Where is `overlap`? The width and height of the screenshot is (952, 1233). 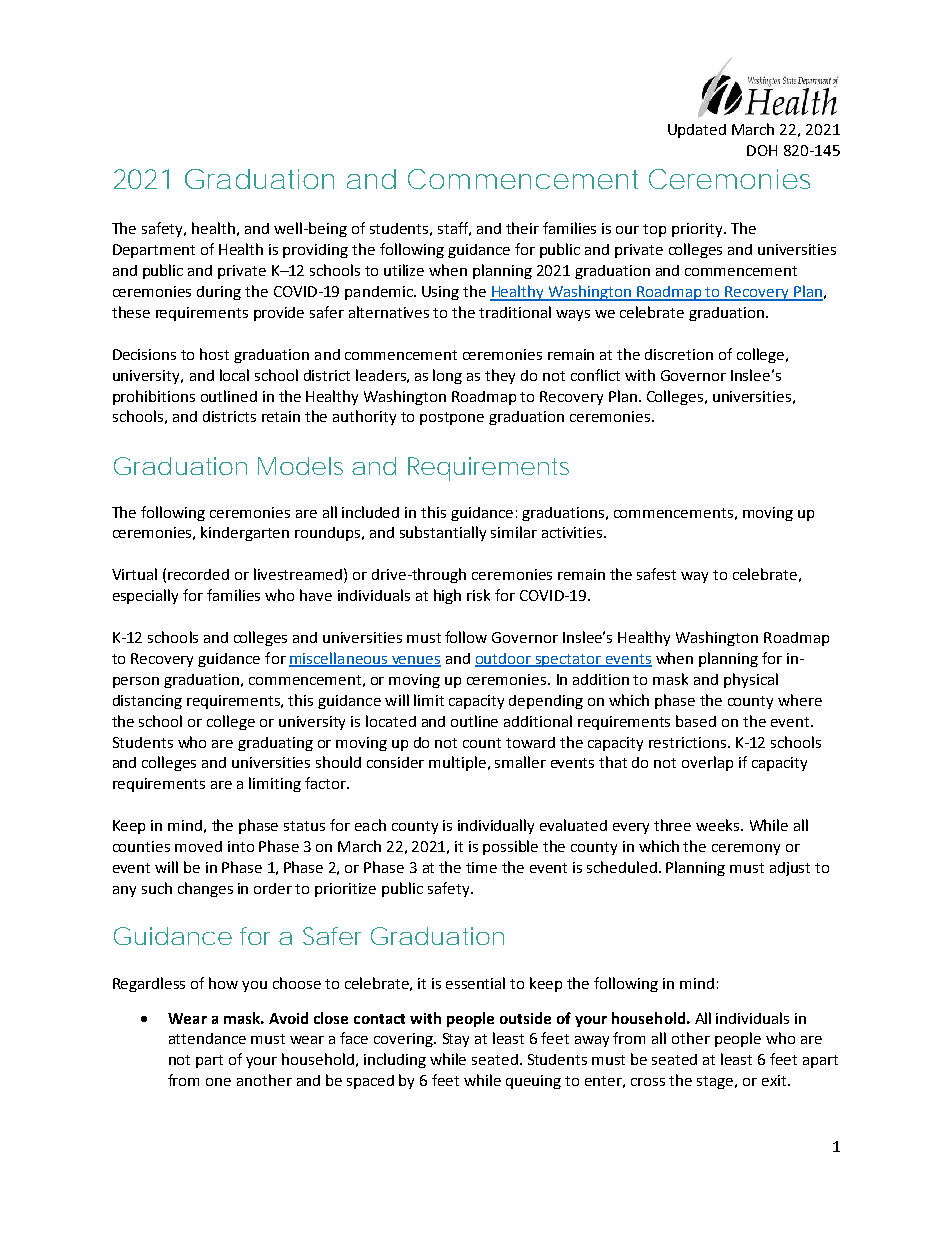 overlap is located at coordinates (707, 763).
